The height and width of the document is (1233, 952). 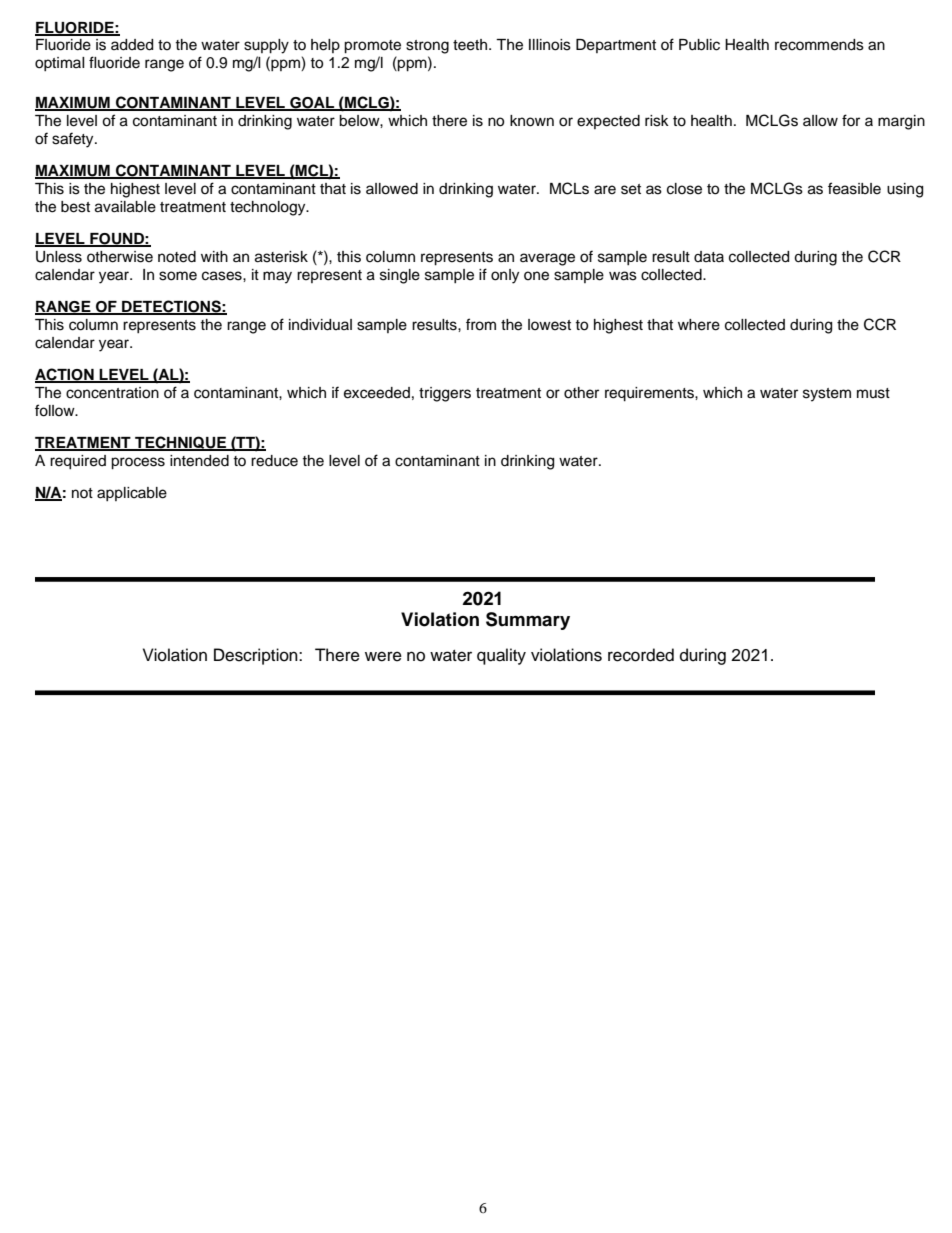 I want to click on from, so click(x=481, y=324).
